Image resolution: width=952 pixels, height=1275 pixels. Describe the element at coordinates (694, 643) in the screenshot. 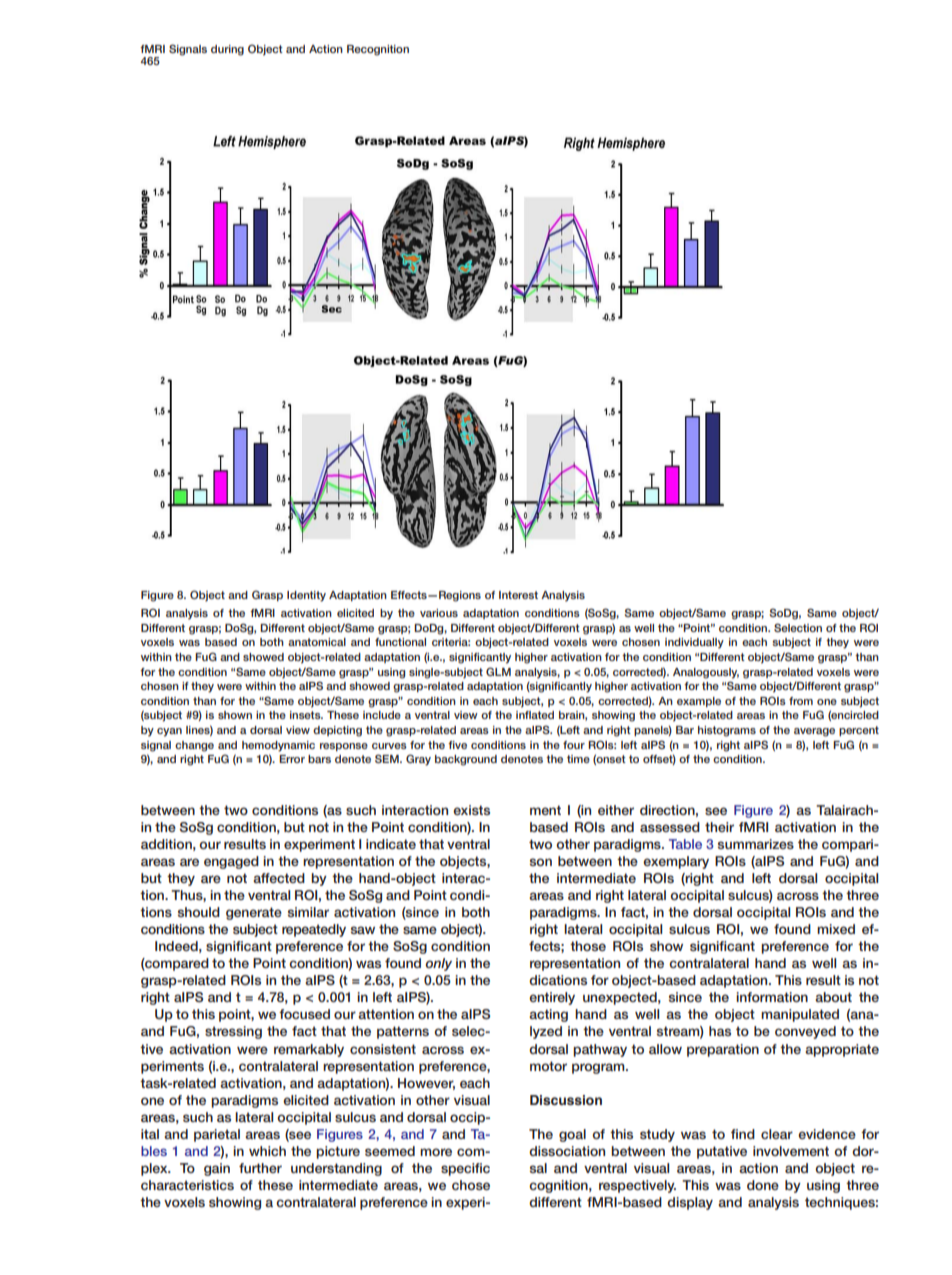

I see `individually` at that location.
